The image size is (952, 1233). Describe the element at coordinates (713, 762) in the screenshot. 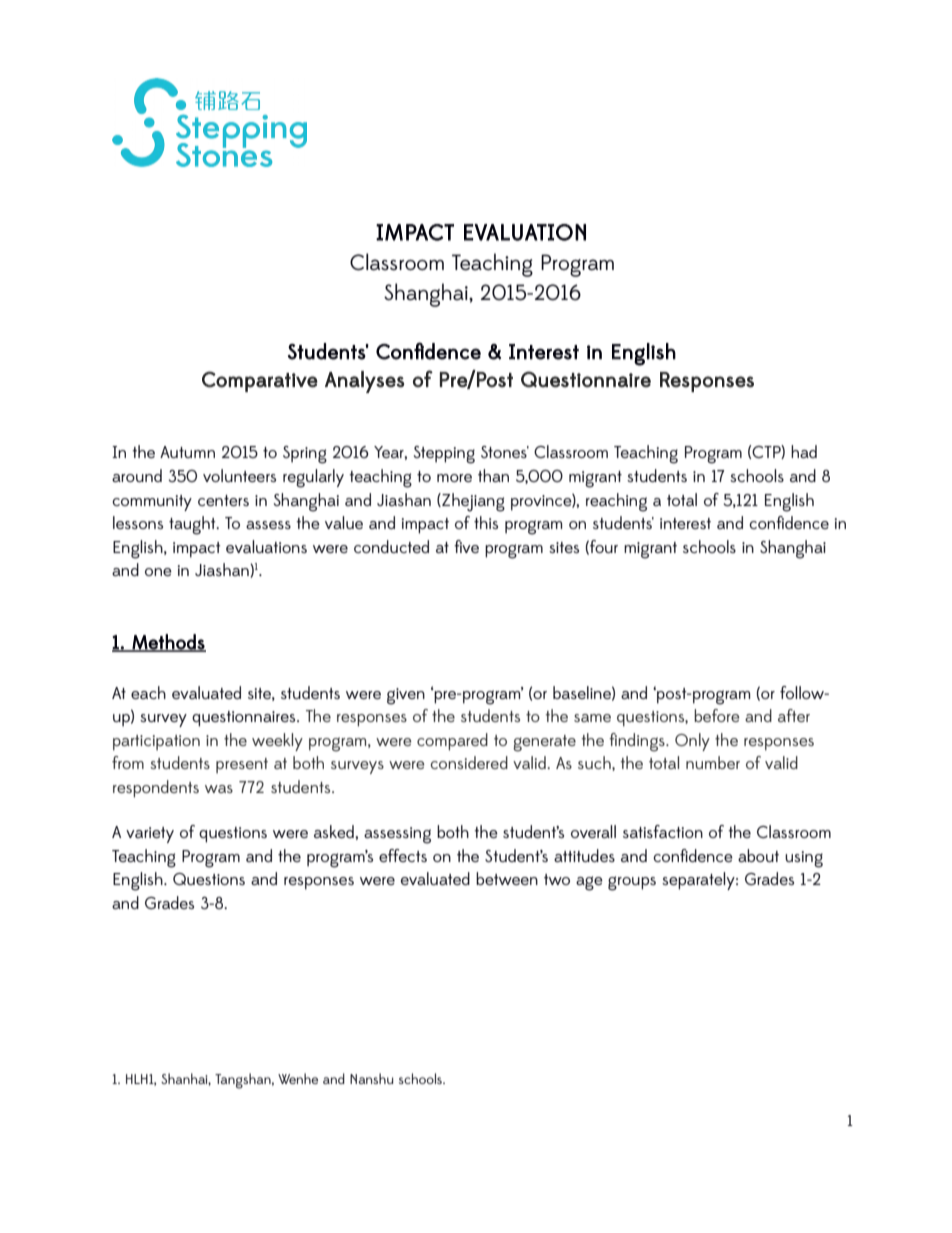

I see `number` at that location.
